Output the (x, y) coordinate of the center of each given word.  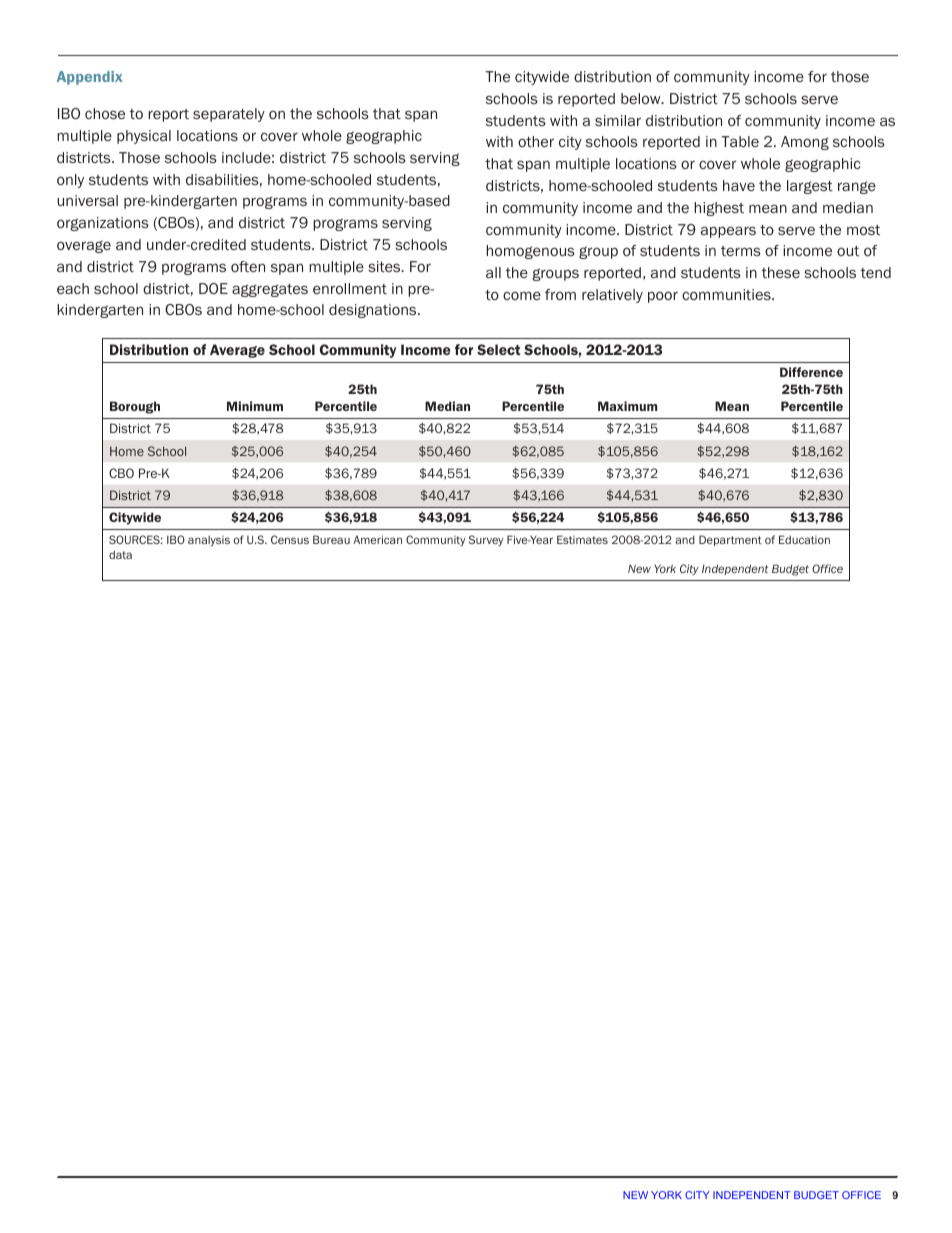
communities (727, 294)
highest (719, 209)
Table (740, 141)
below (642, 98)
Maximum (627, 406)
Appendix (90, 78)
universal (87, 200)
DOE (213, 288)
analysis (209, 541)
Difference (811, 372)
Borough (135, 407)
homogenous (530, 252)
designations (374, 311)
